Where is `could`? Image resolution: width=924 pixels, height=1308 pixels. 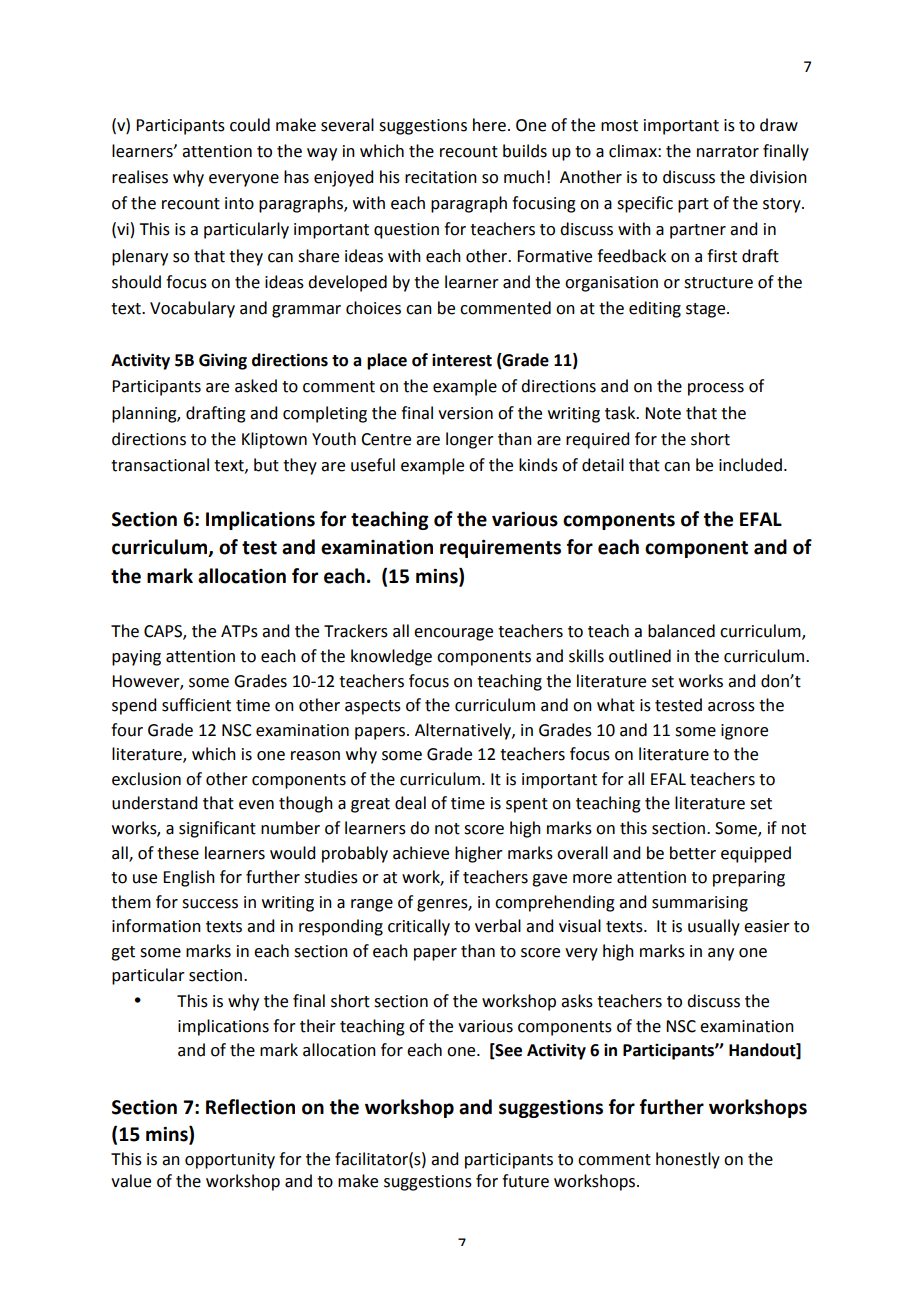
could is located at coordinates (250, 125).
